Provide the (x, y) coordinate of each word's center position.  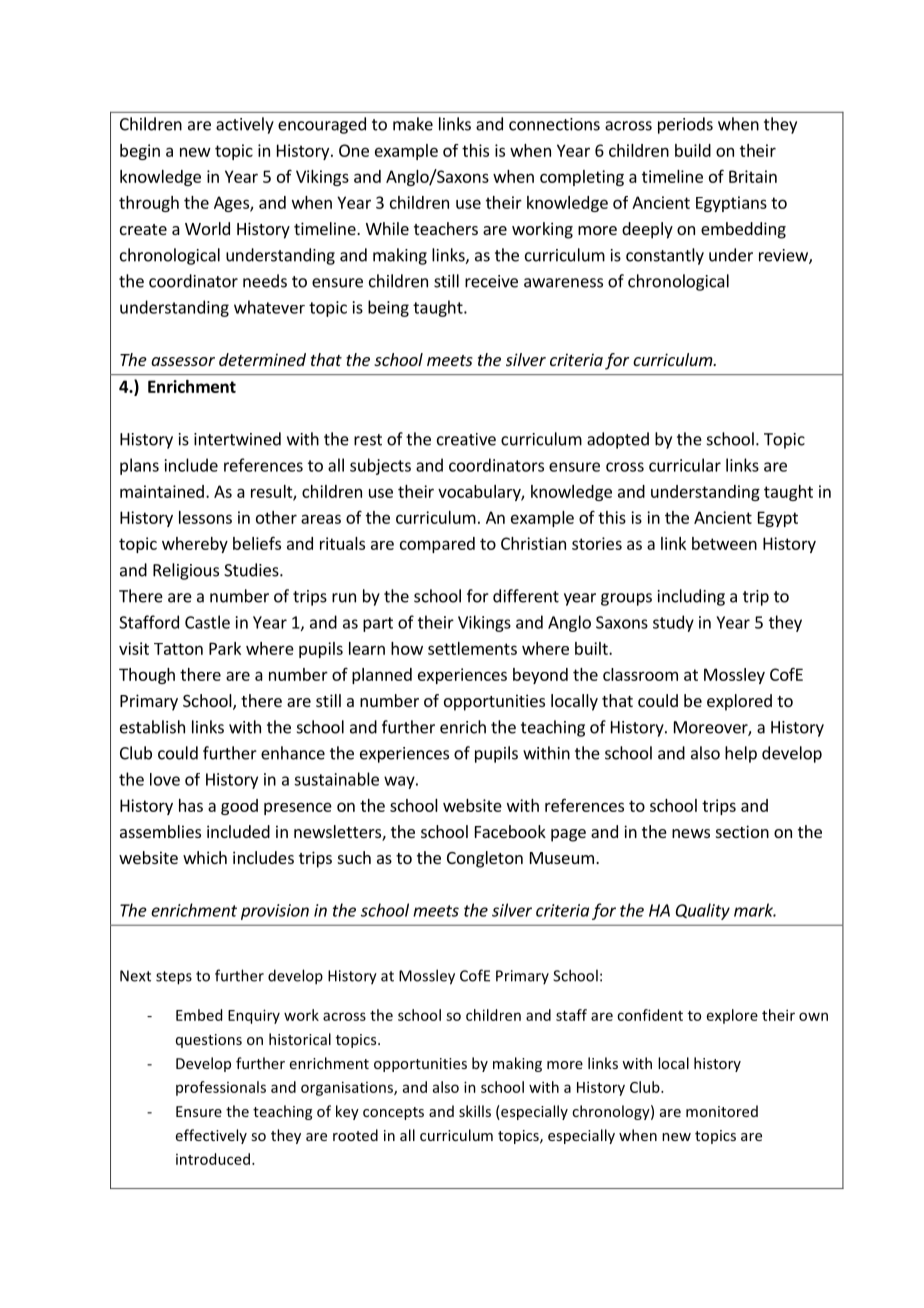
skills (475, 1111)
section (742, 831)
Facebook (510, 831)
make (413, 124)
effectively (211, 1136)
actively (245, 125)
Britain (753, 176)
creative (466, 439)
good (239, 807)
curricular (685, 465)
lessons (205, 517)
